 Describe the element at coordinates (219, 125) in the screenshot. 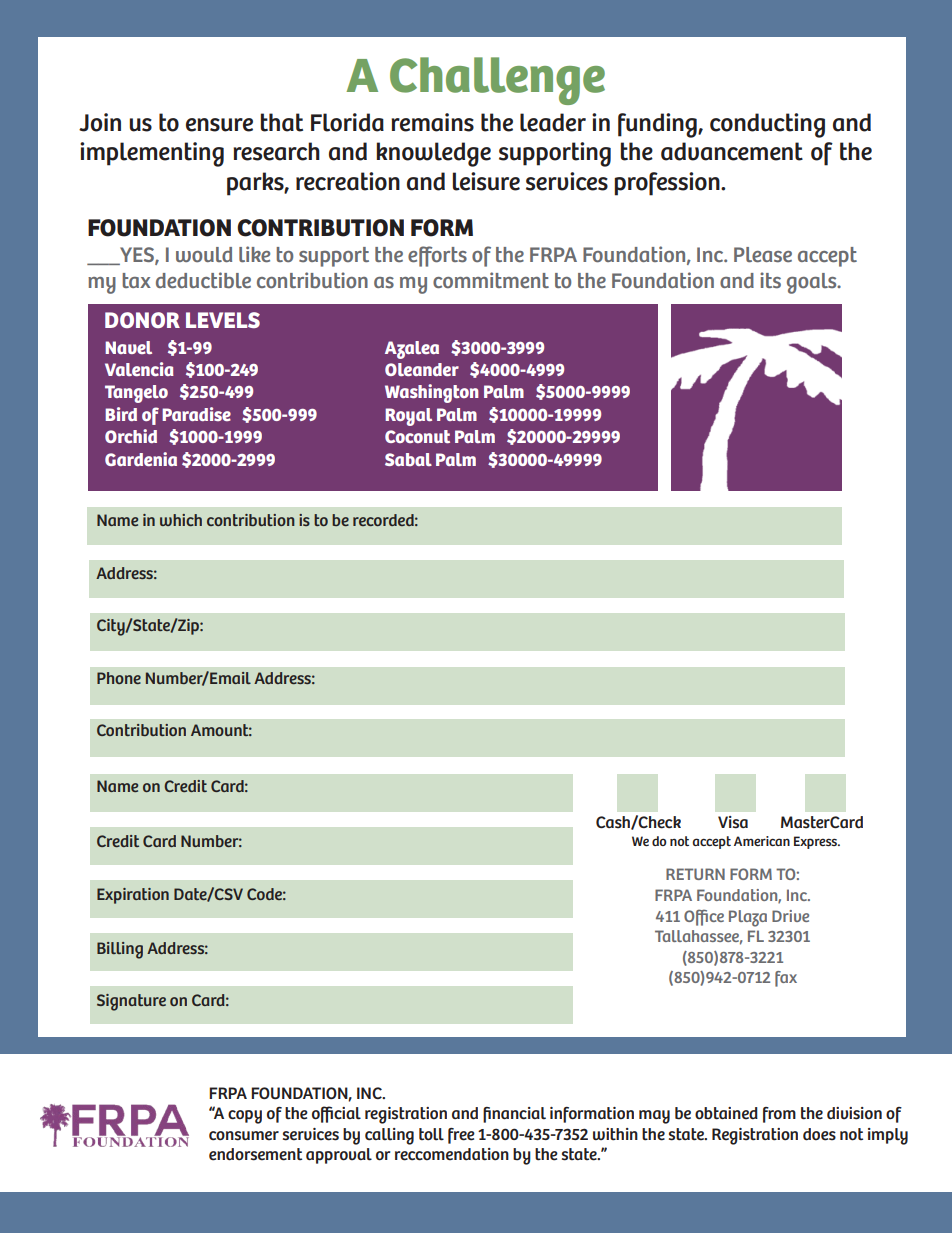

I see `ensure` at that location.
